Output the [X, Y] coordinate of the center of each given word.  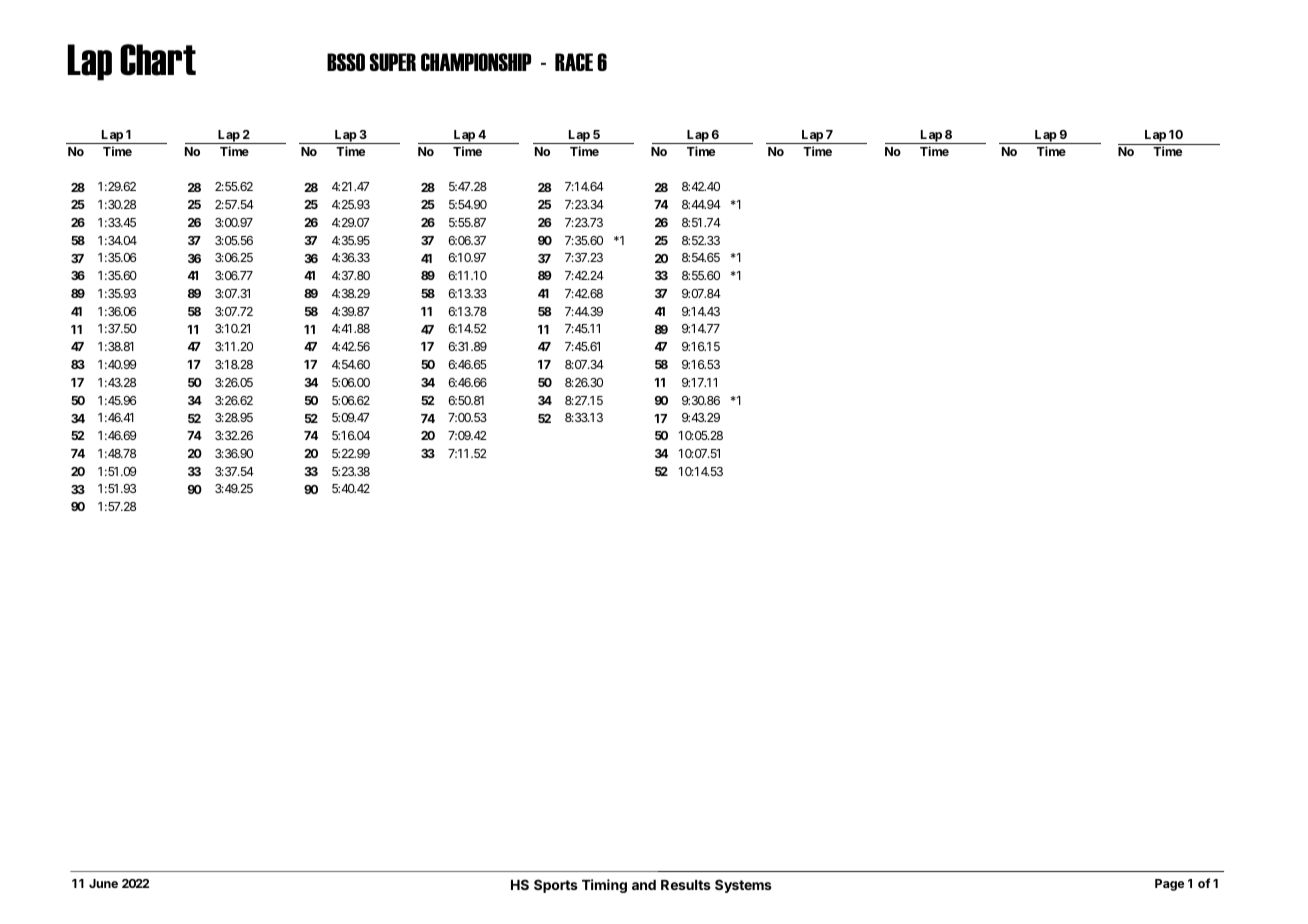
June [103, 883]
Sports [556, 886]
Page [1169, 885]
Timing [604, 886]
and [644, 885]
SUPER [393, 62]
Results [686, 885]
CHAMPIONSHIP [476, 62]
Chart [158, 60]
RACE [574, 62]
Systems [743, 886]
